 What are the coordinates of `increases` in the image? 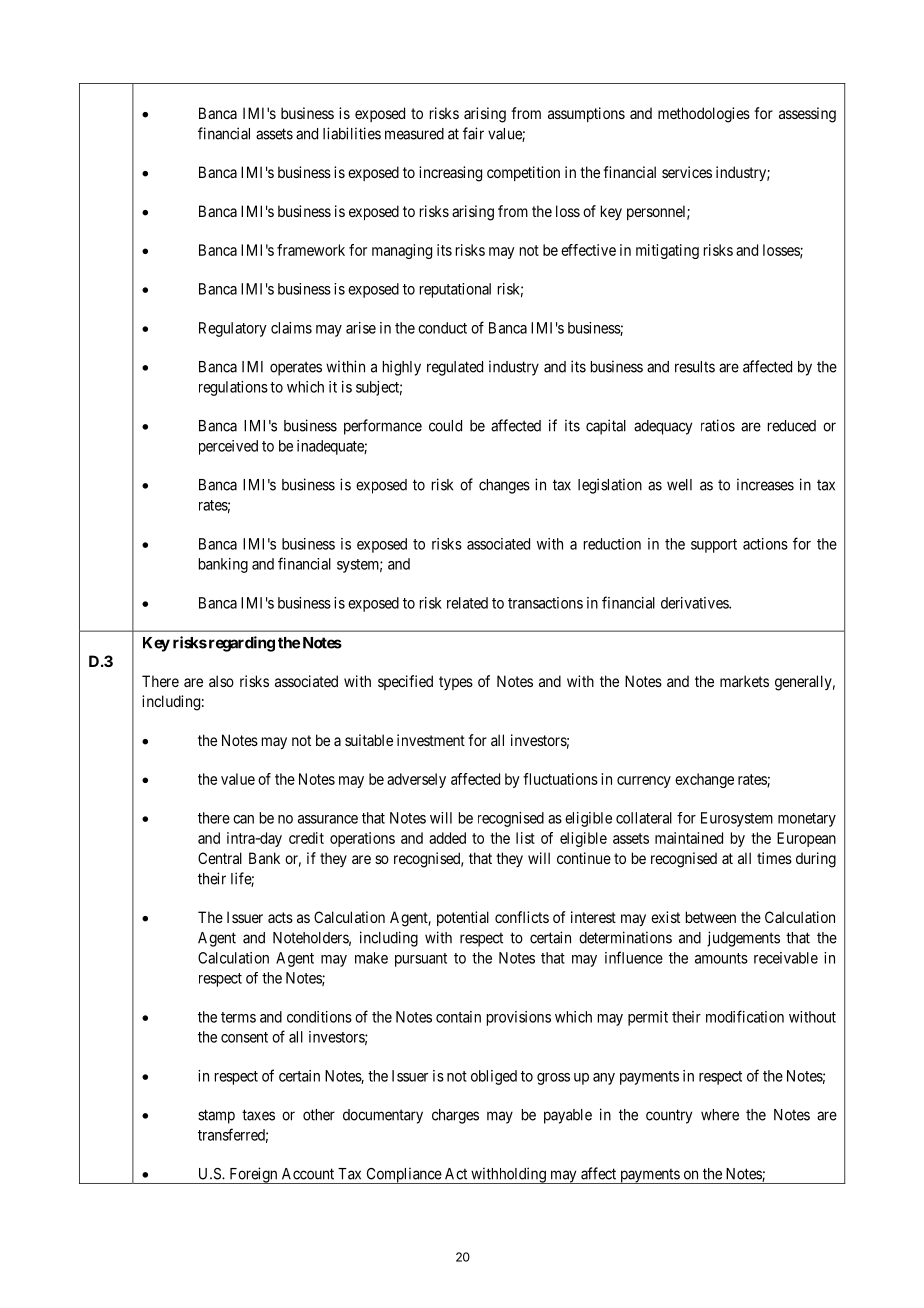 It's located at (765, 484).
